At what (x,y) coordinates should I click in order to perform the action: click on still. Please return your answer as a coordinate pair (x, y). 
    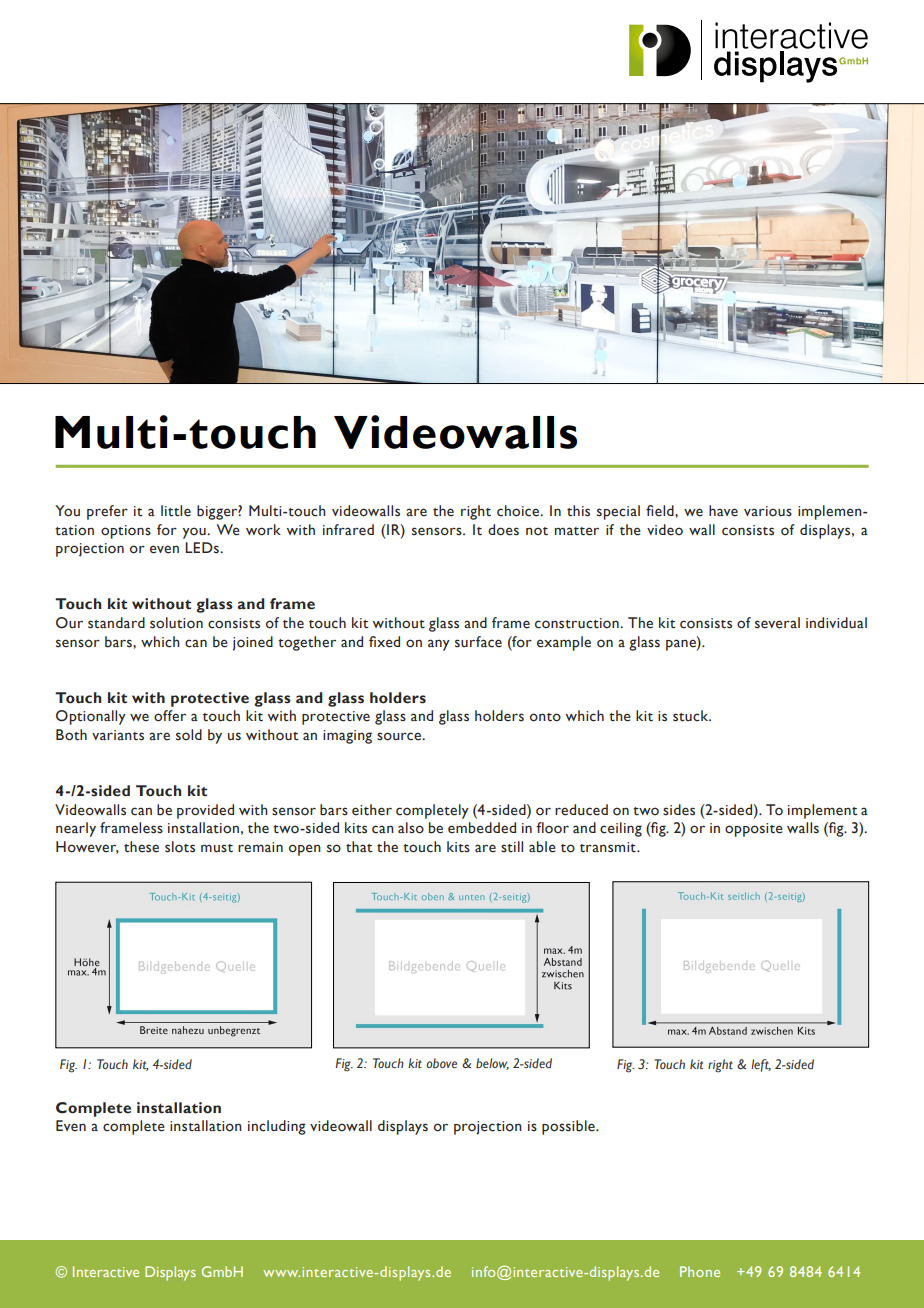
    Looking at the image, I should click on (512, 847).
